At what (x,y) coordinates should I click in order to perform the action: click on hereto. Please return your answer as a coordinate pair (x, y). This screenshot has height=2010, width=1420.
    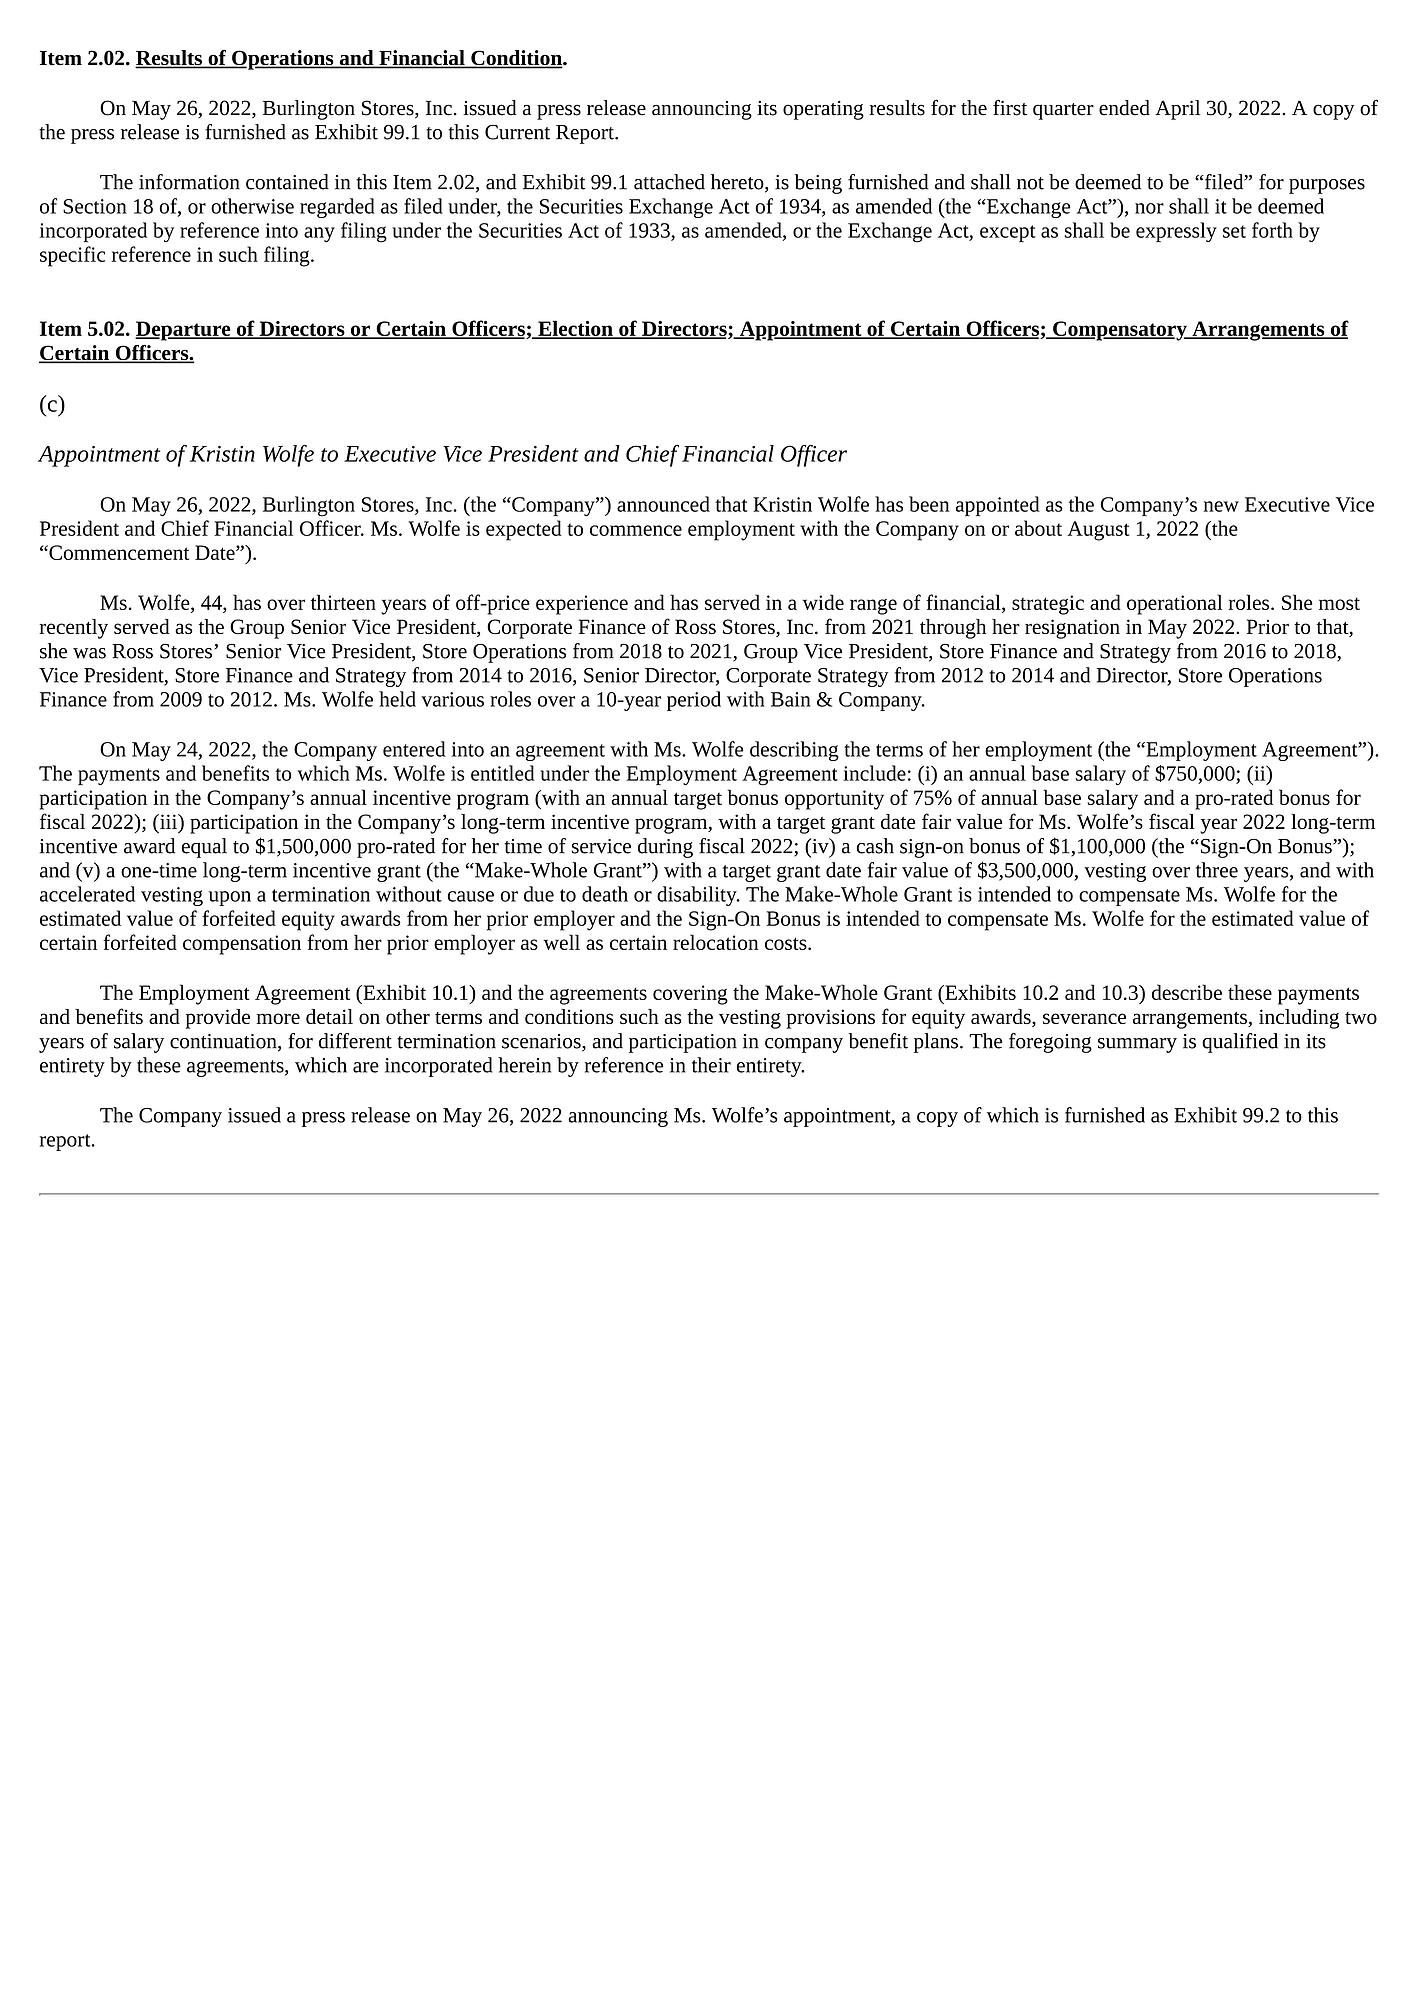
    Looking at the image, I should click on (738, 183).
